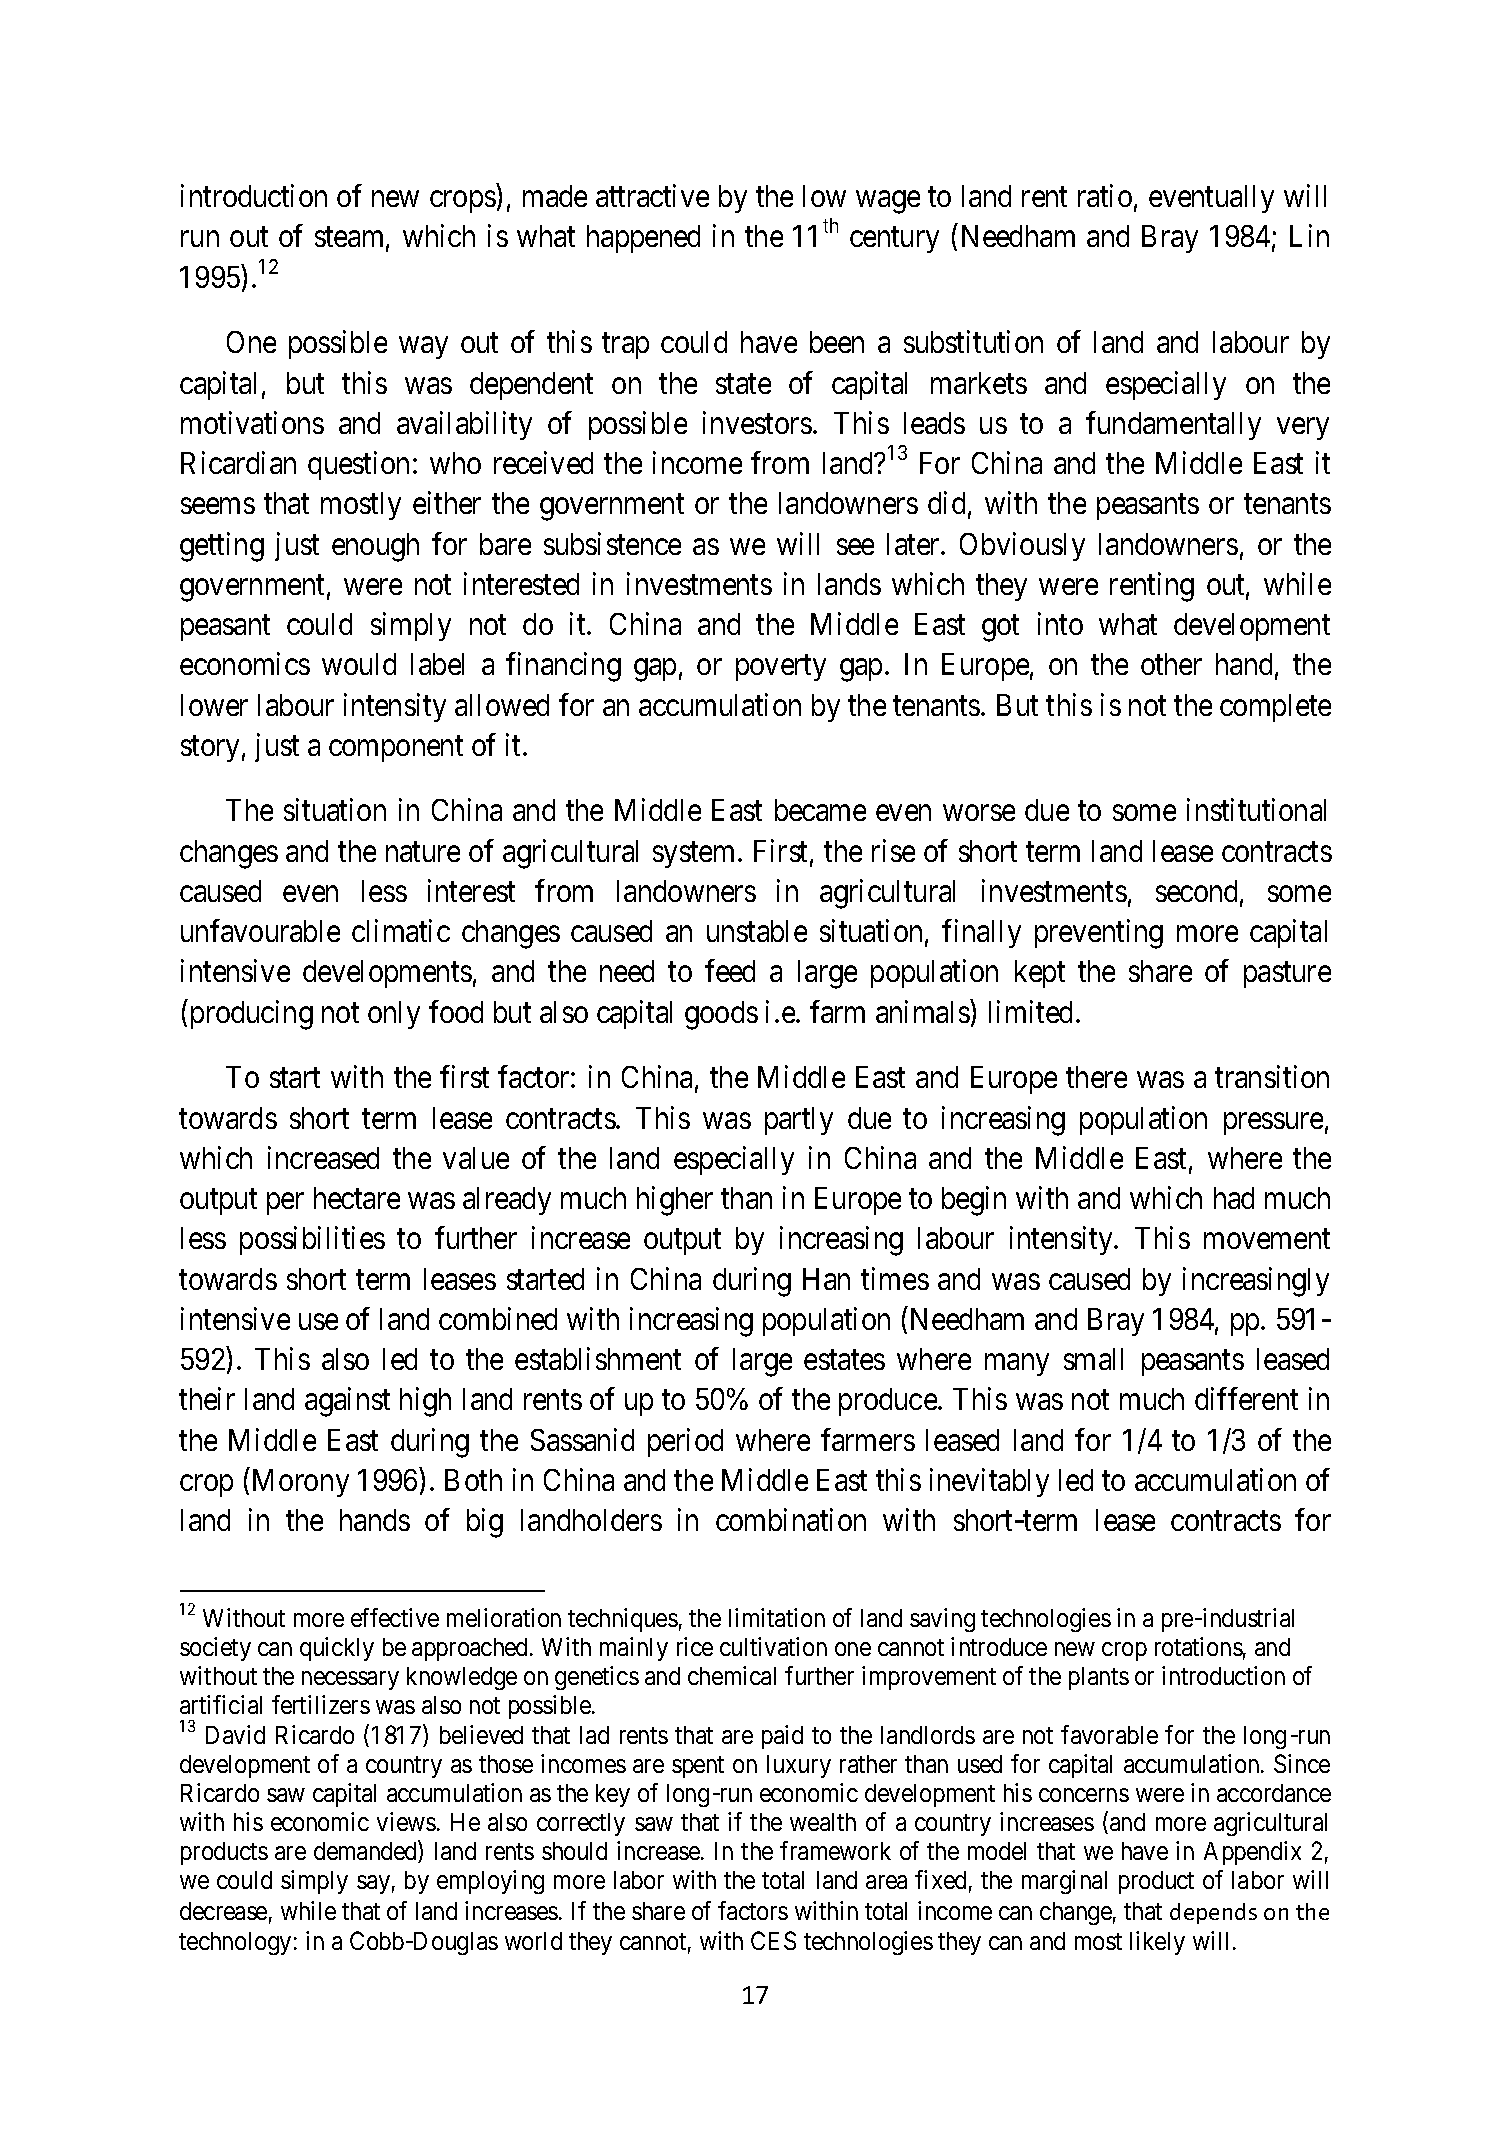 This document has width=1511, height=2136. I want to click on there, so click(1096, 1077).
